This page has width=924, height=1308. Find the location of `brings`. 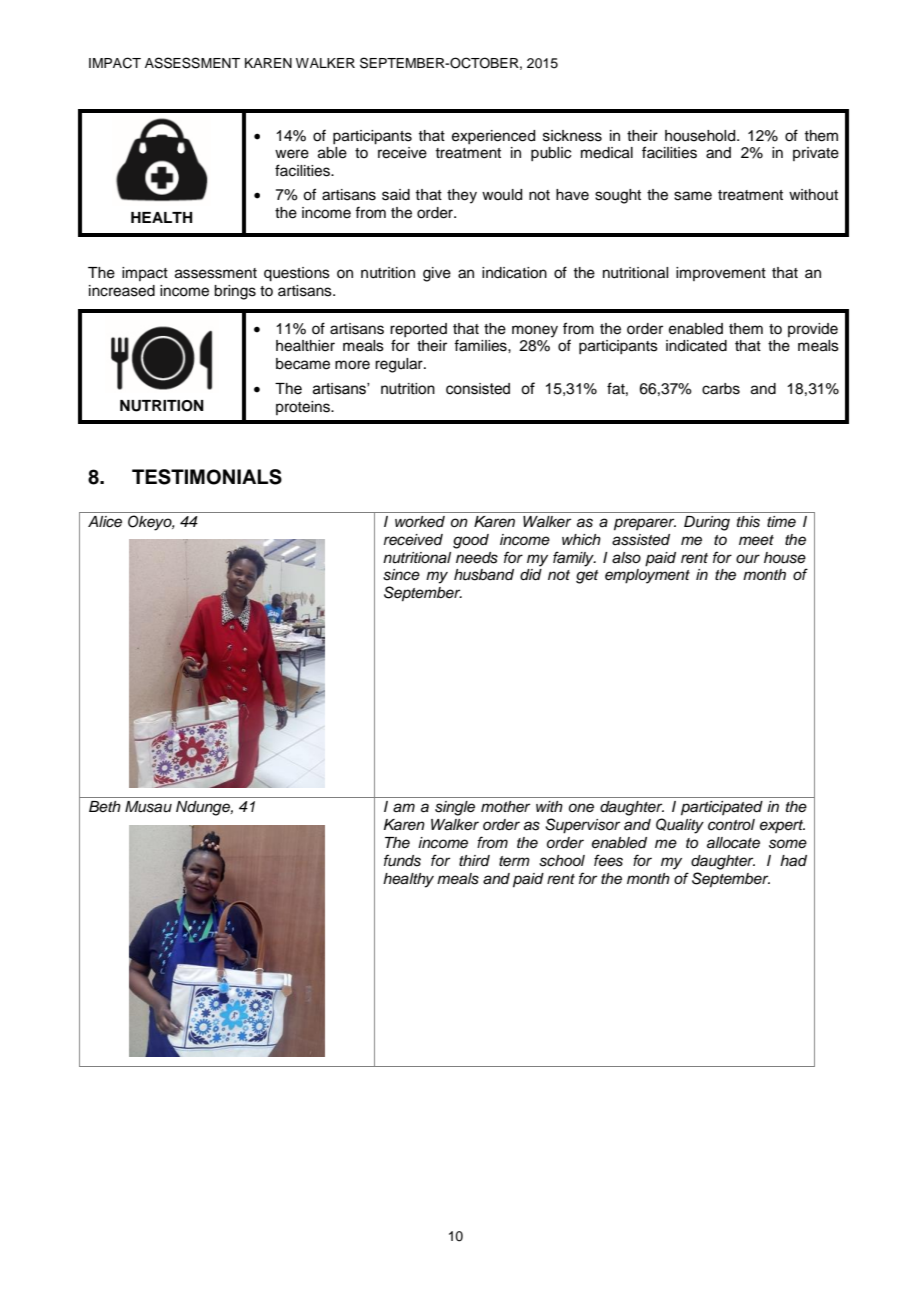

brings is located at coordinates (235, 292).
